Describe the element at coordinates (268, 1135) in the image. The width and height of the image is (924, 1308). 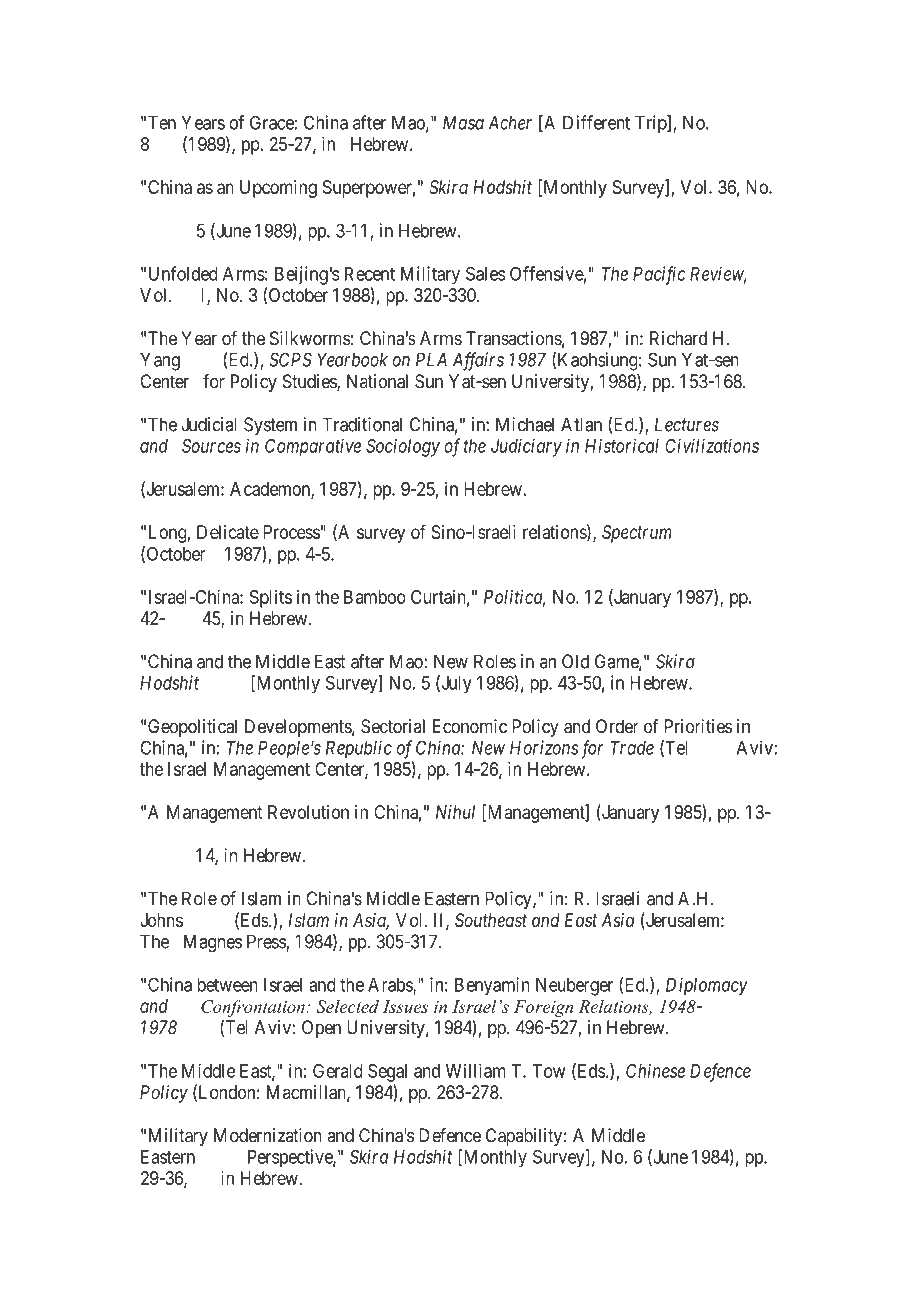
I see `Modernization` at that location.
